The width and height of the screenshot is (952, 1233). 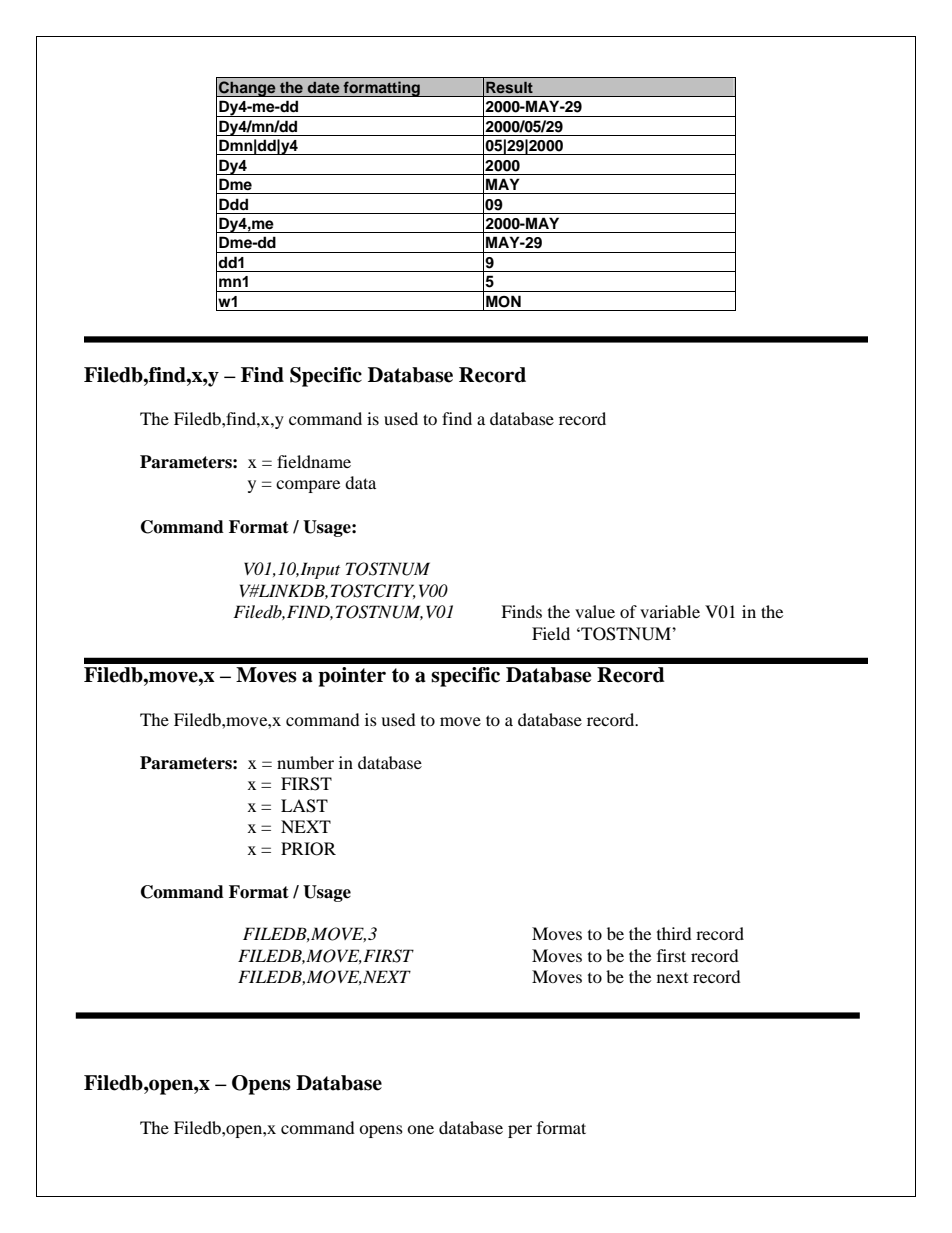 What do you see at coordinates (420, 1129) in the screenshot?
I see `one` at bounding box center [420, 1129].
